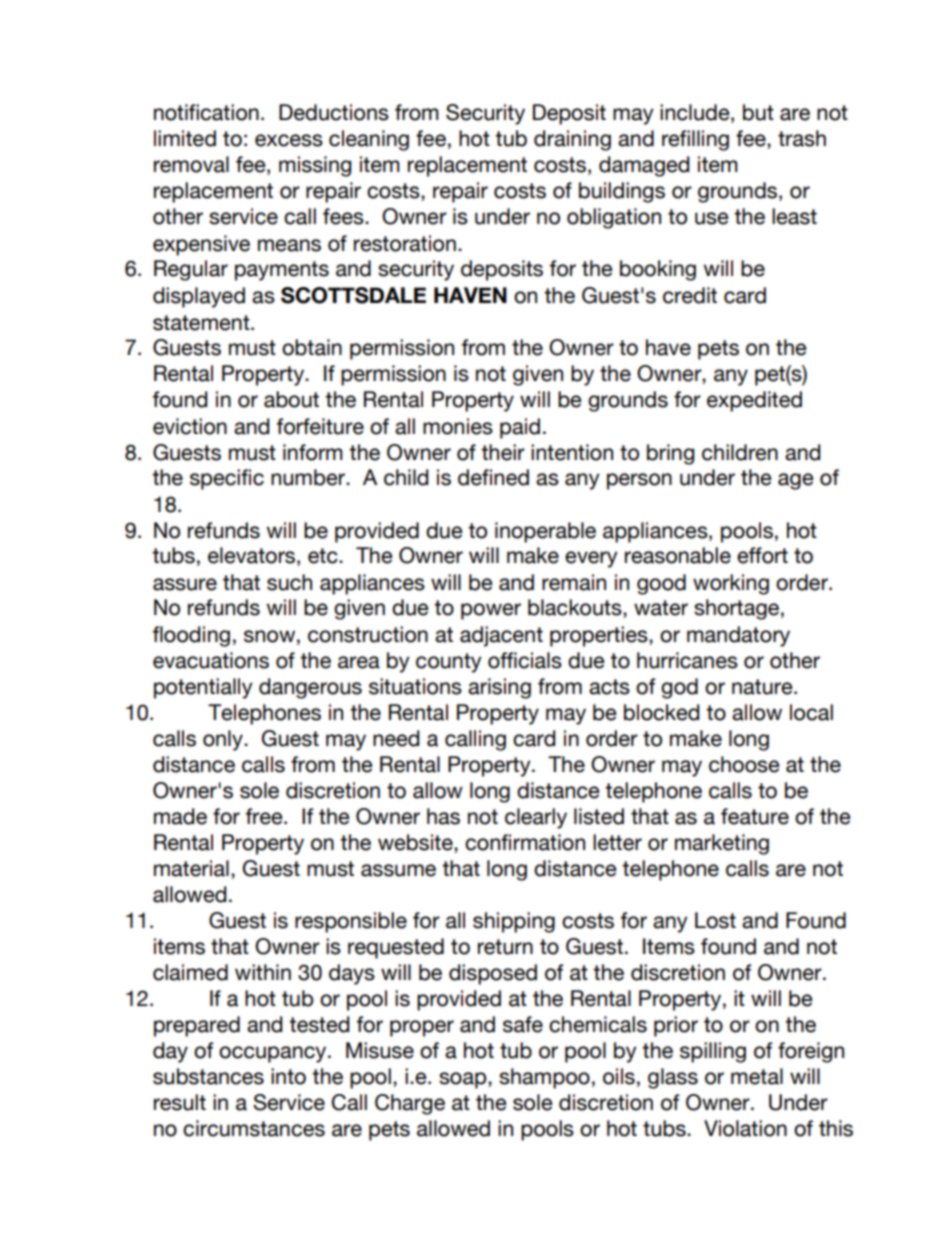  Describe the element at coordinates (254, 1128) in the screenshot. I see `circumstances` at that location.
